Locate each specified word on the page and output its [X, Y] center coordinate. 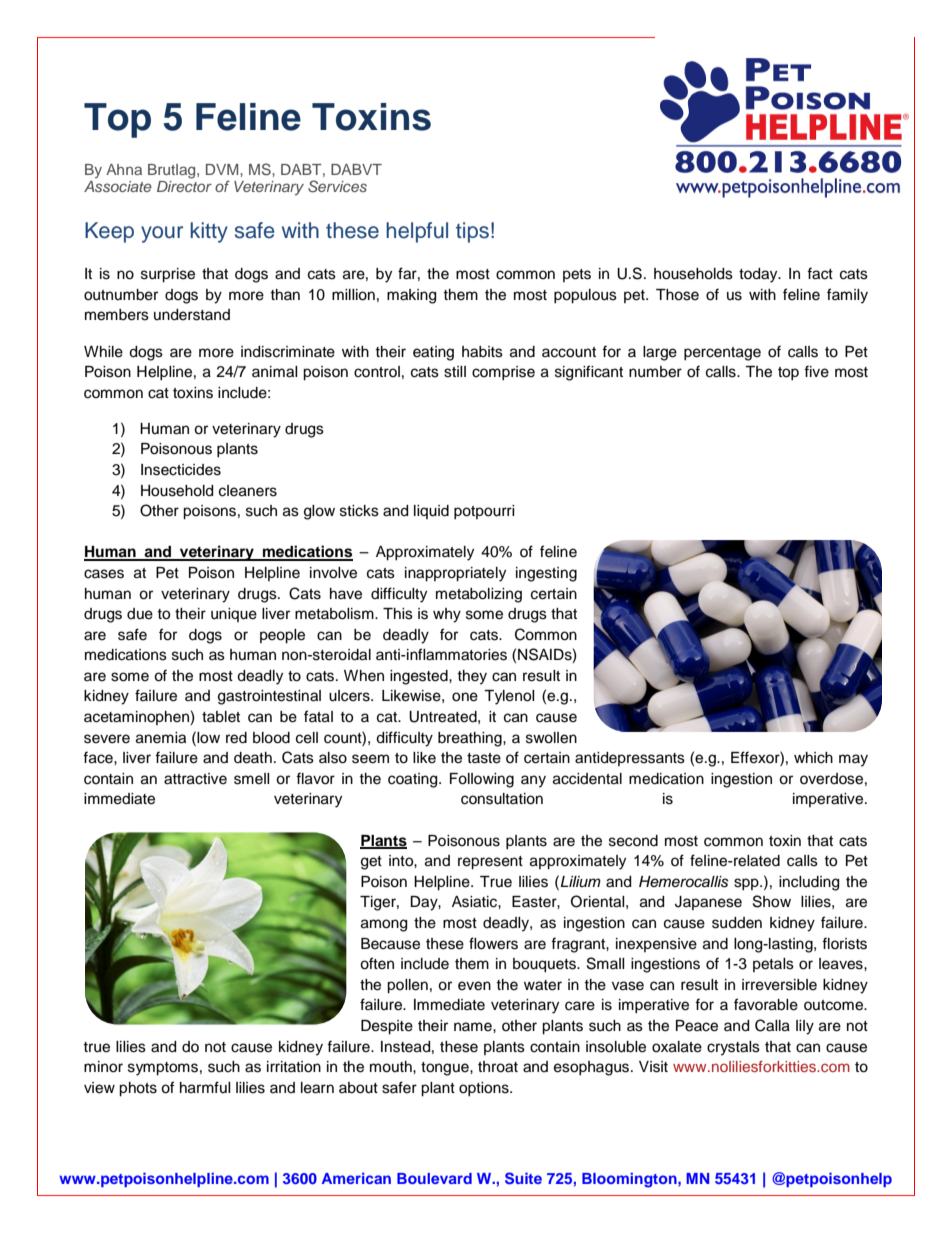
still [455, 372]
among [384, 925]
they [472, 677]
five [816, 371]
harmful [205, 1087]
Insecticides [181, 470]
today [759, 275]
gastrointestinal [269, 697]
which [813, 758]
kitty [209, 232]
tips [472, 232]
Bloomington [630, 1180]
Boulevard [434, 1178]
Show [772, 901]
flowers [493, 943]
